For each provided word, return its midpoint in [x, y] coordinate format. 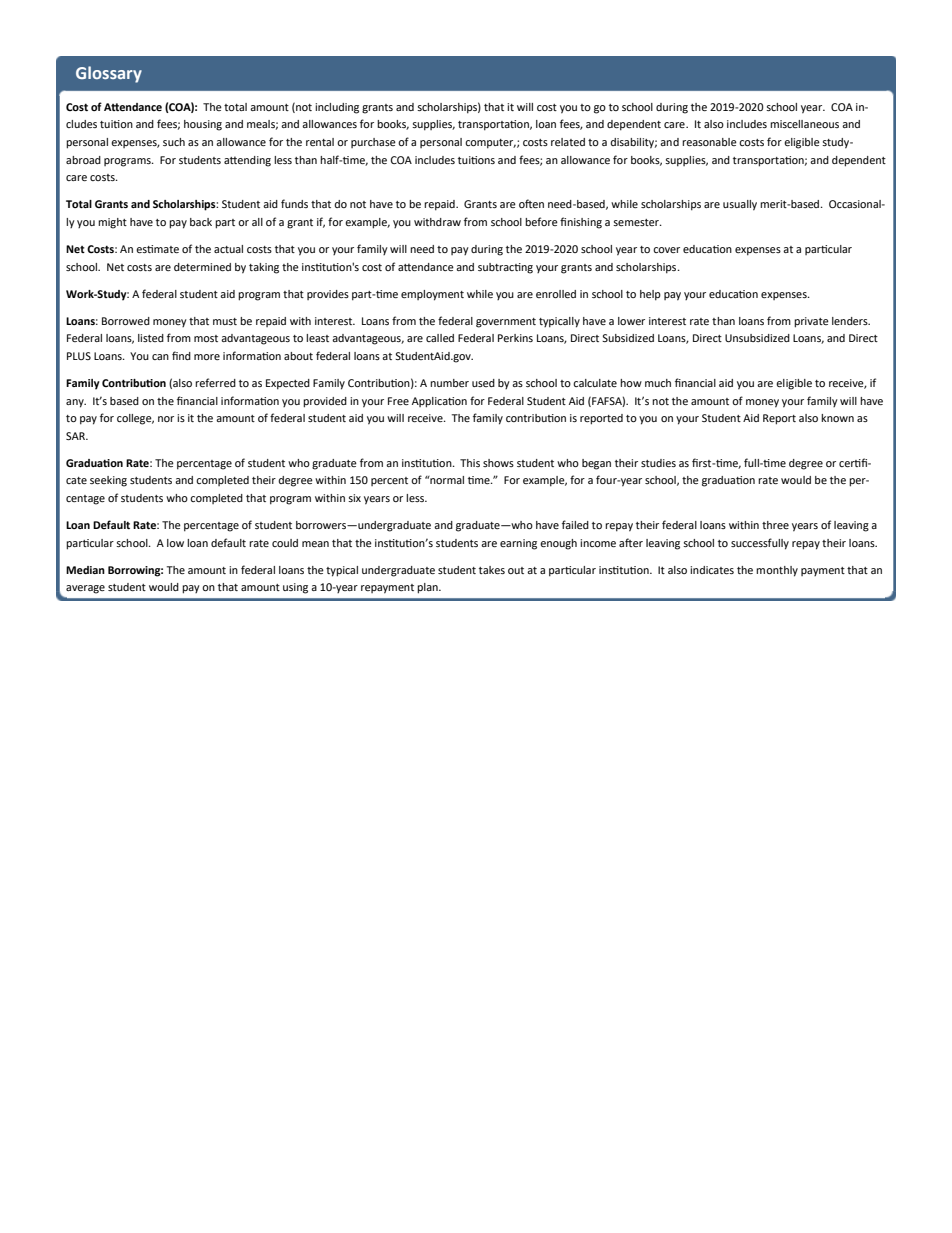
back [201, 222]
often [531, 203]
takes [492, 570]
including [337, 108]
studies [658, 463]
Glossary [109, 74]
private [811, 322]
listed [151, 338]
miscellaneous [804, 124]
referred [215, 382]
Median [85, 570]
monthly [777, 571]
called [440, 338]
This [470, 463]
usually [740, 205]
